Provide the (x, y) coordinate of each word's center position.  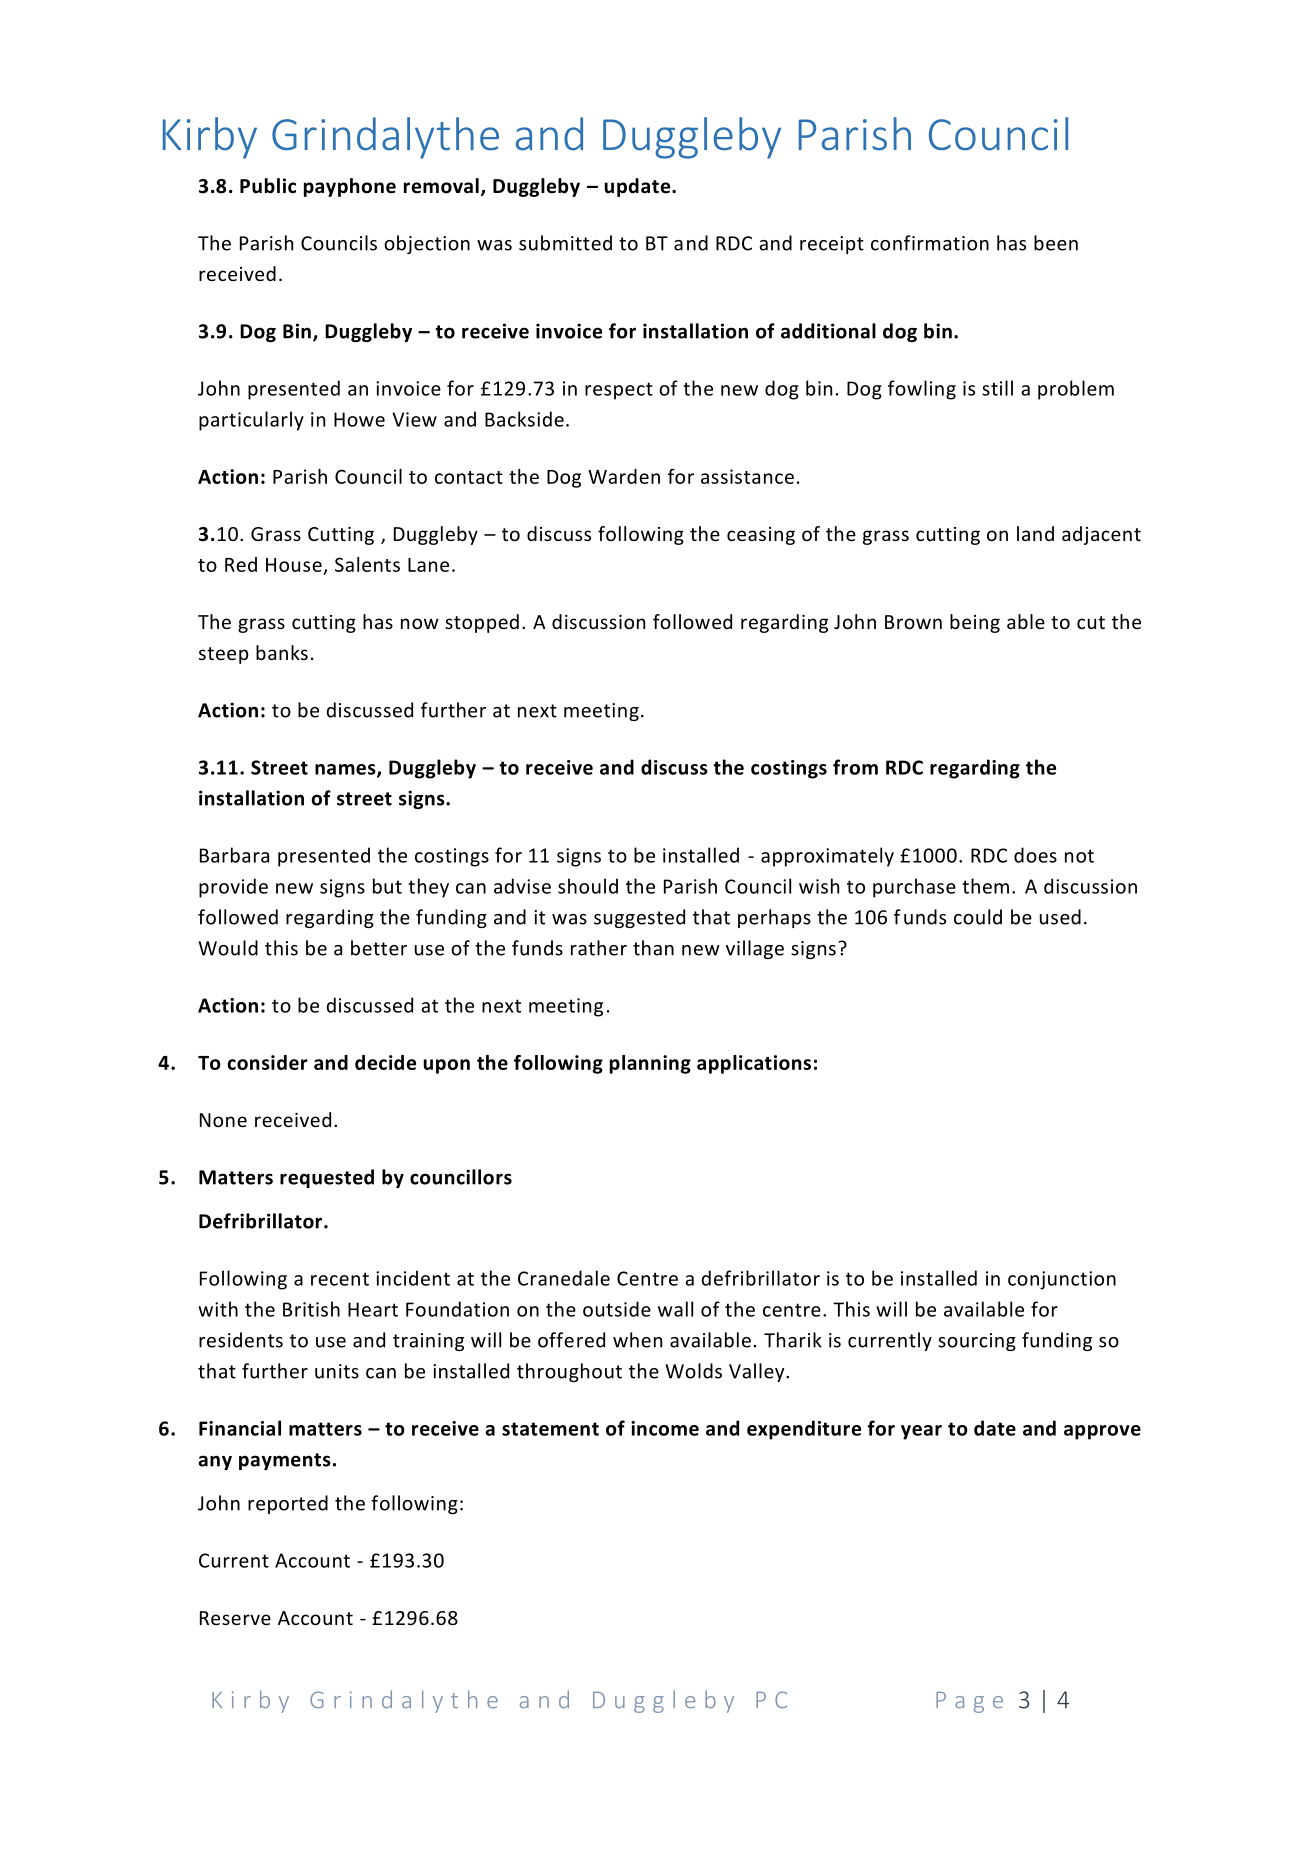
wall (675, 1309)
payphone (350, 187)
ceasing (761, 536)
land (1035, 533)
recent (340, 1279)
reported (288, 1504)
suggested (639, 918)
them (985, 886)
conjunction (1062, 1280)
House (294, 565)
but (387, 886)
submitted (565, 243)
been (1056, 243)
